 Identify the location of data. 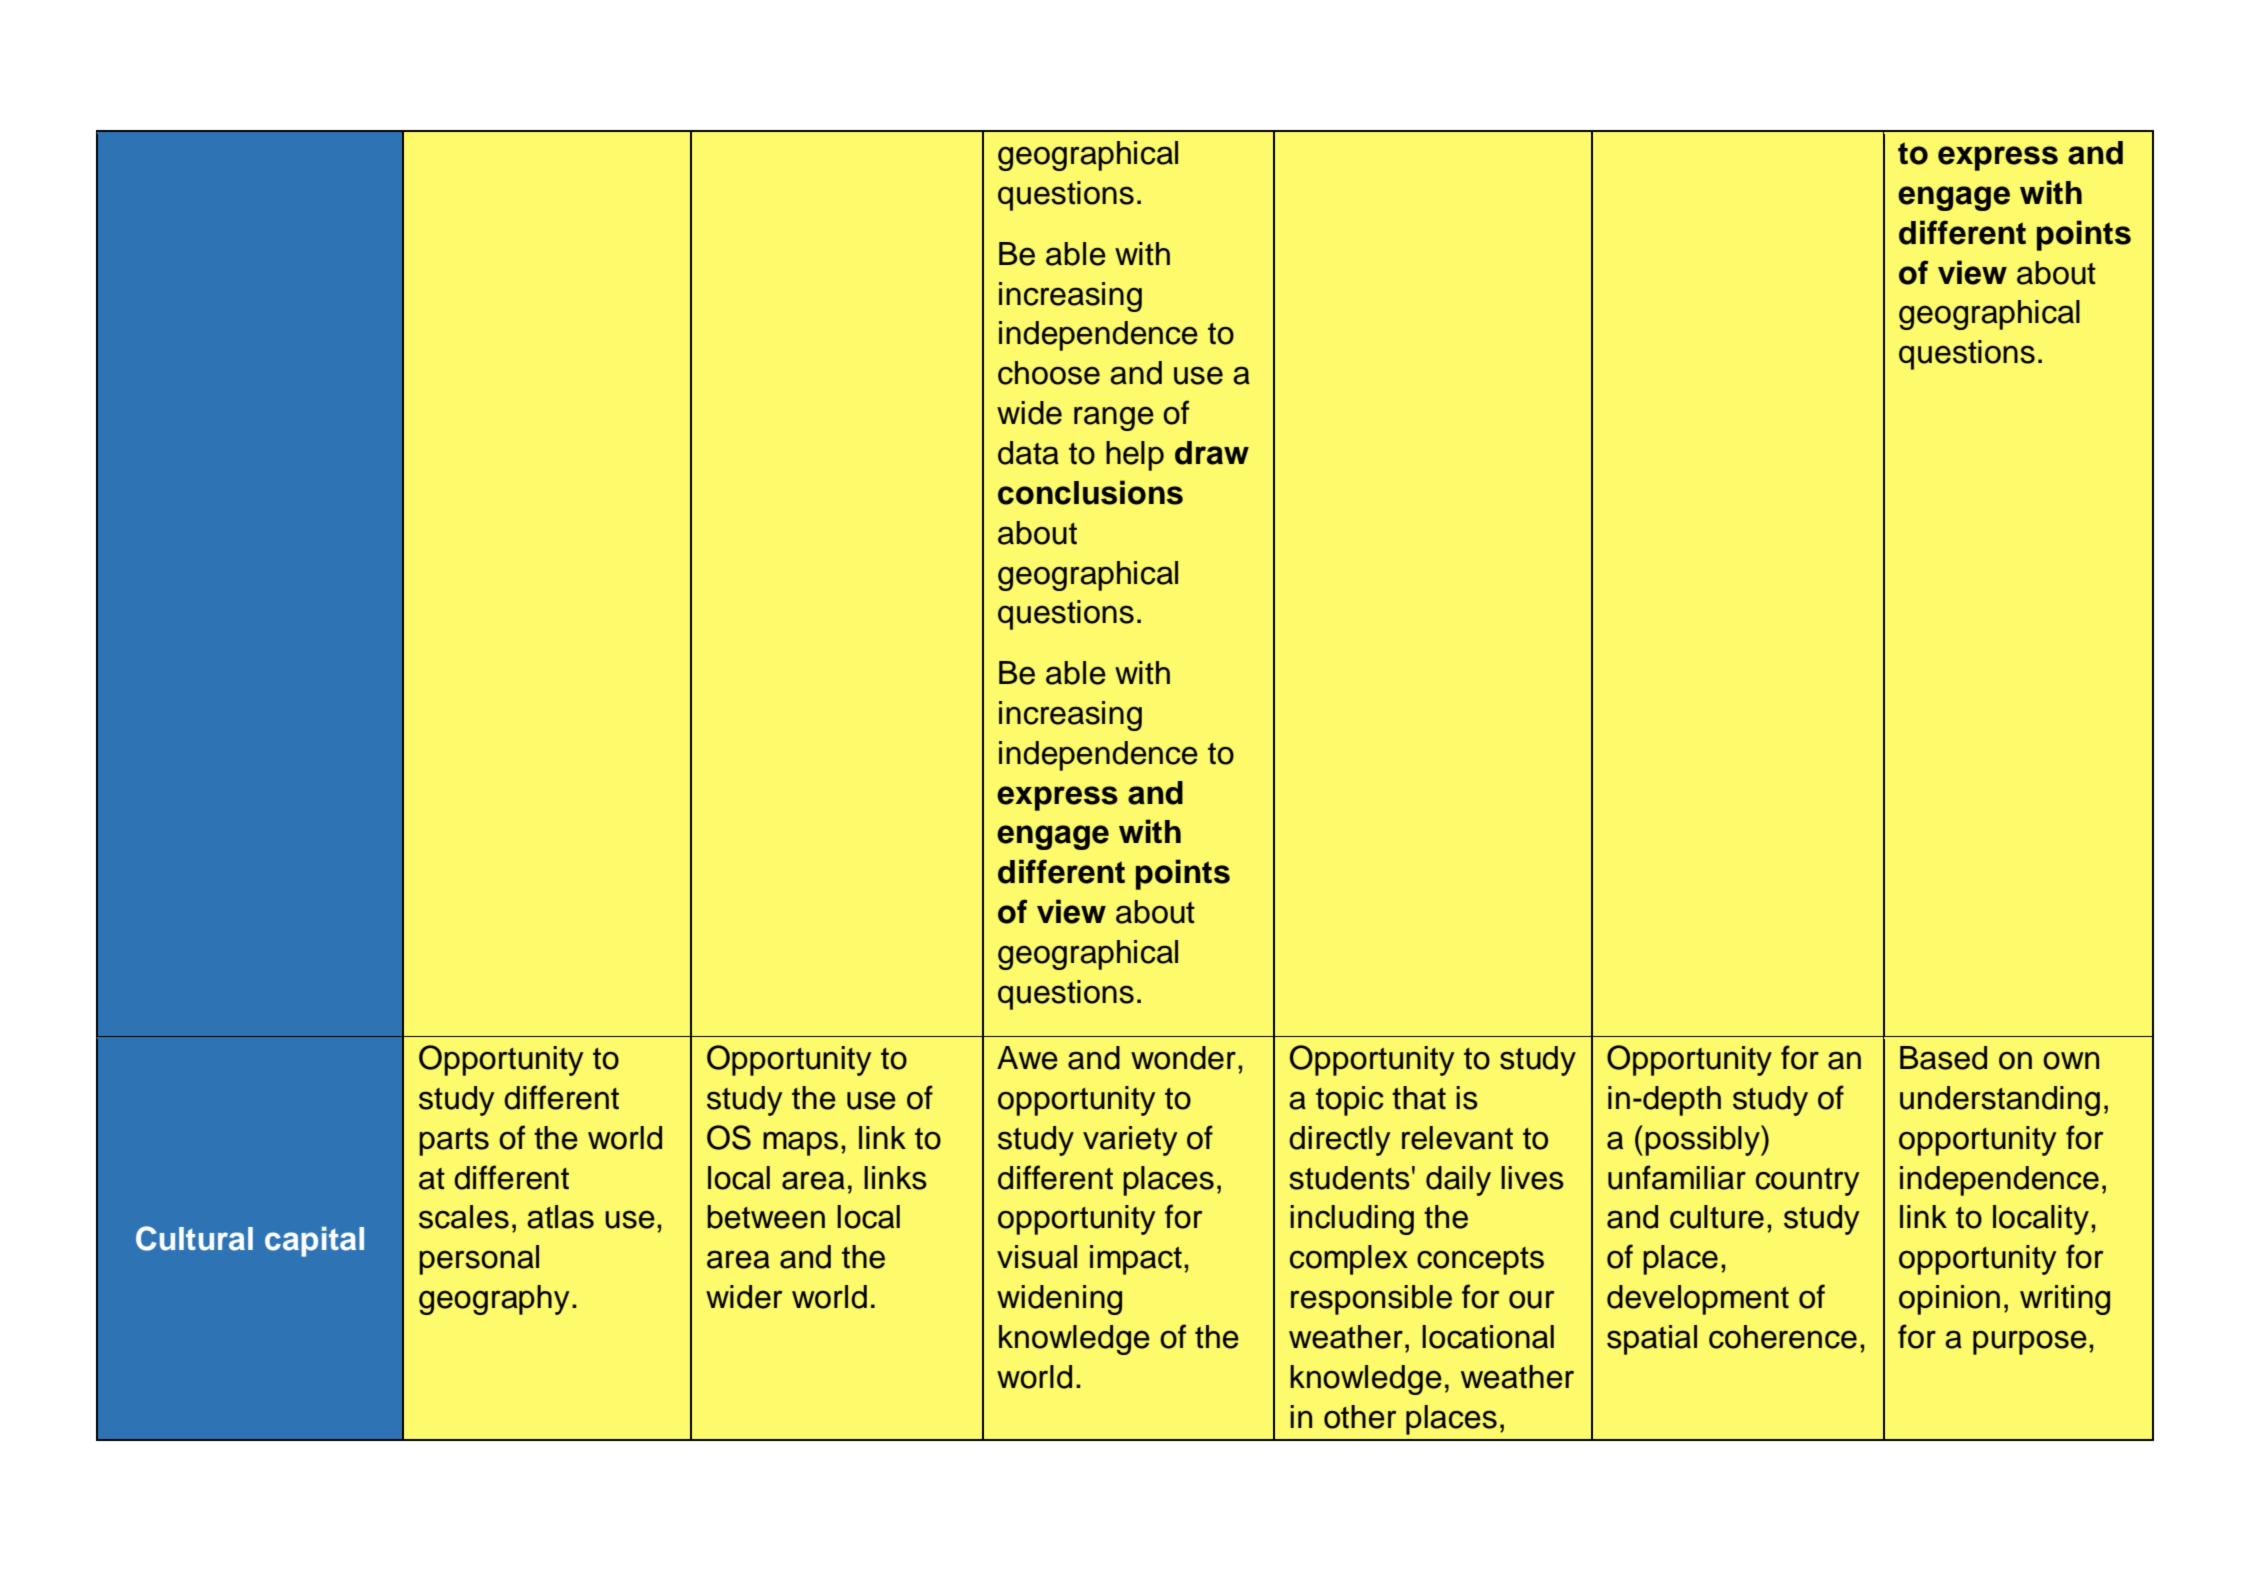
(1028, 453).
